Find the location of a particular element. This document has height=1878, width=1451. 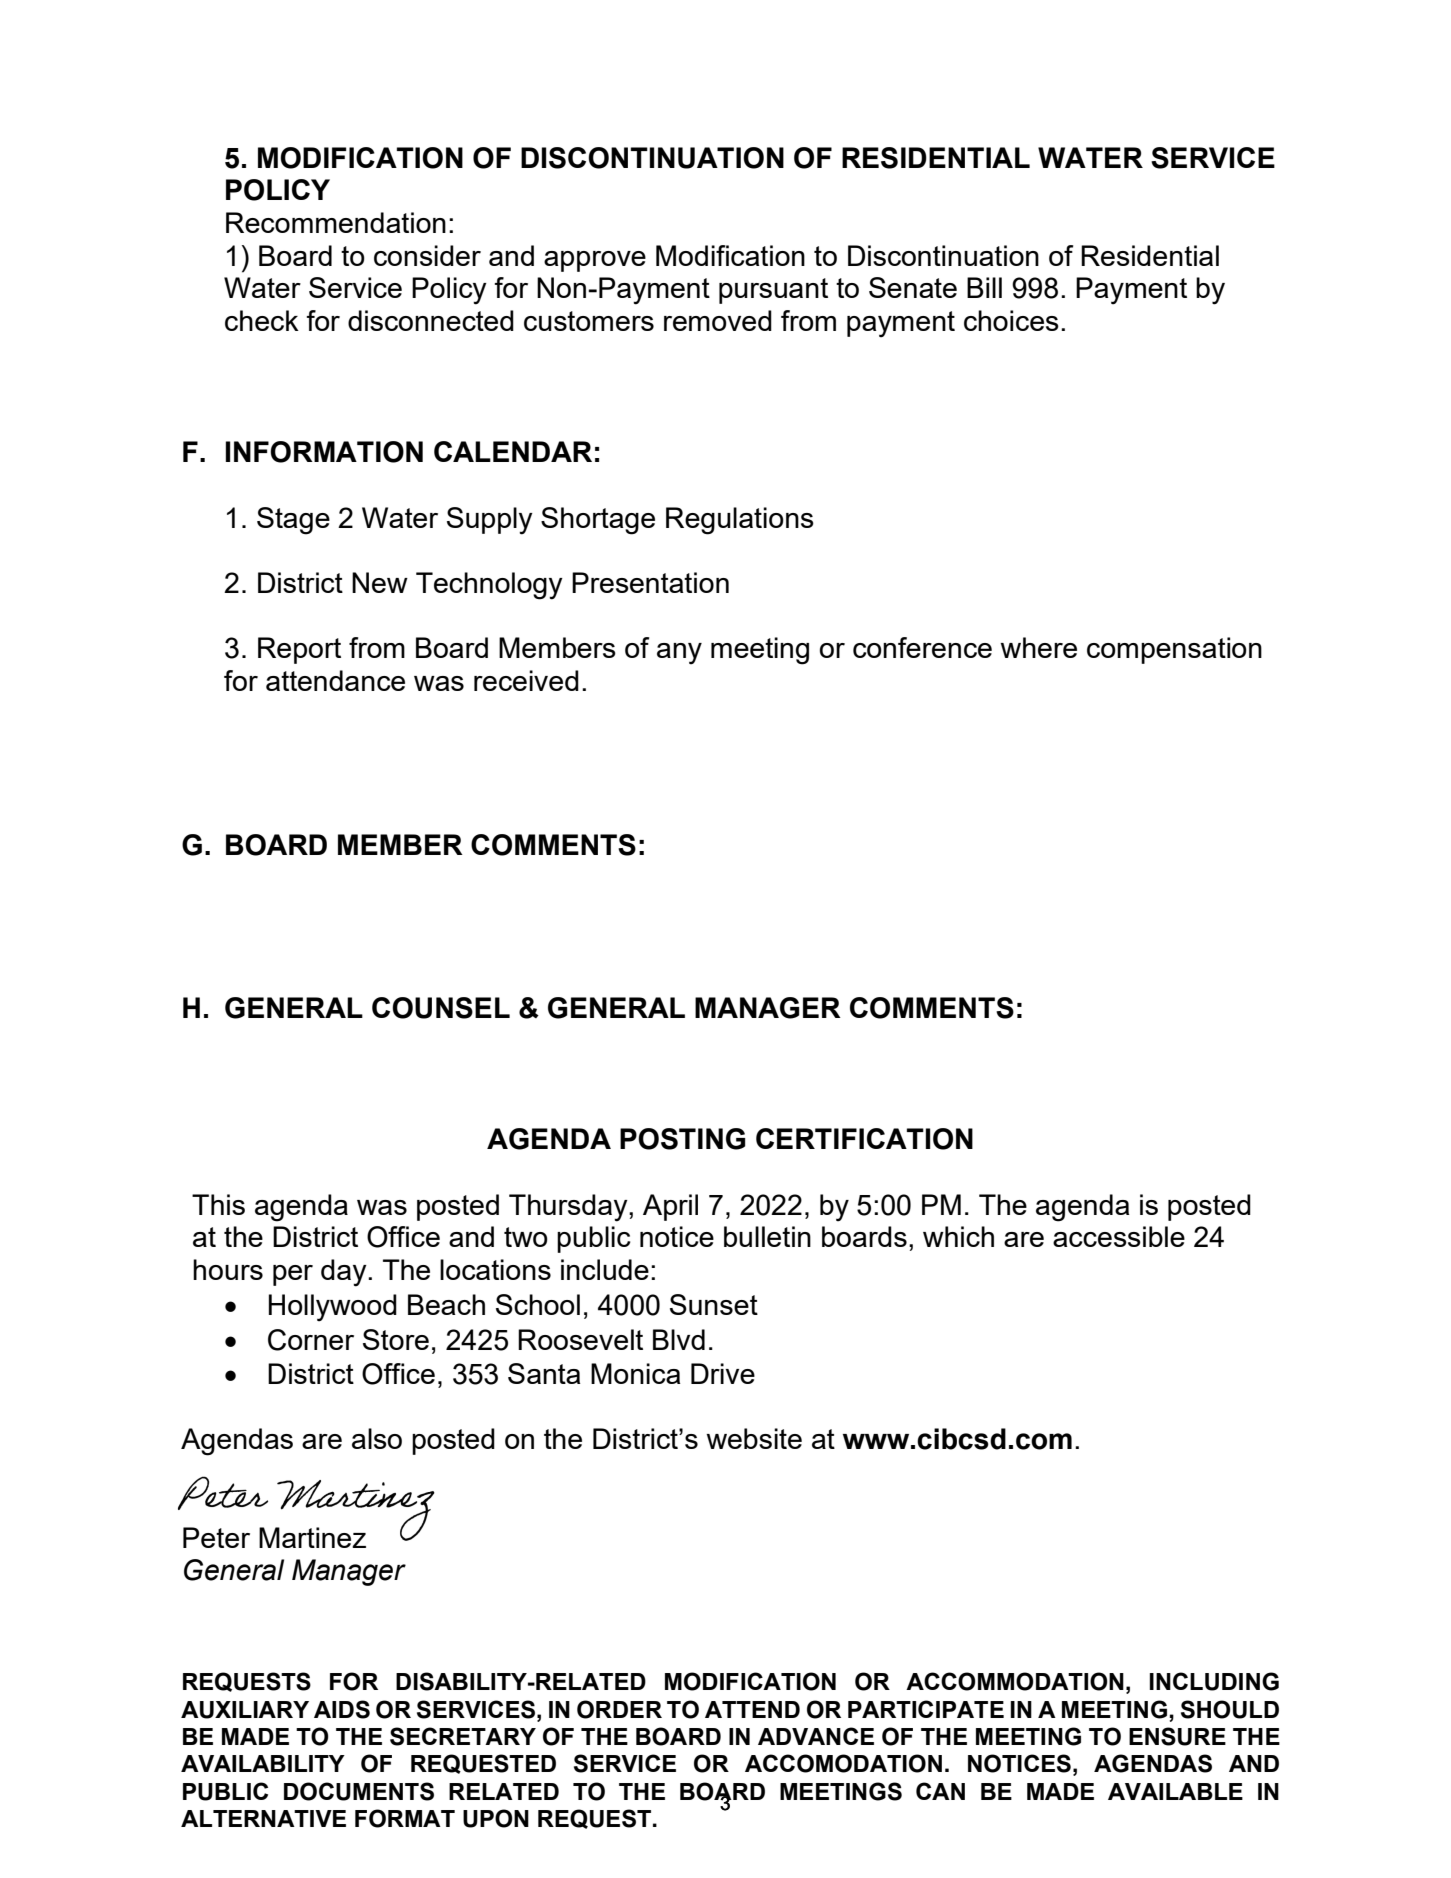

per is located at coordinates (293, 1275).
